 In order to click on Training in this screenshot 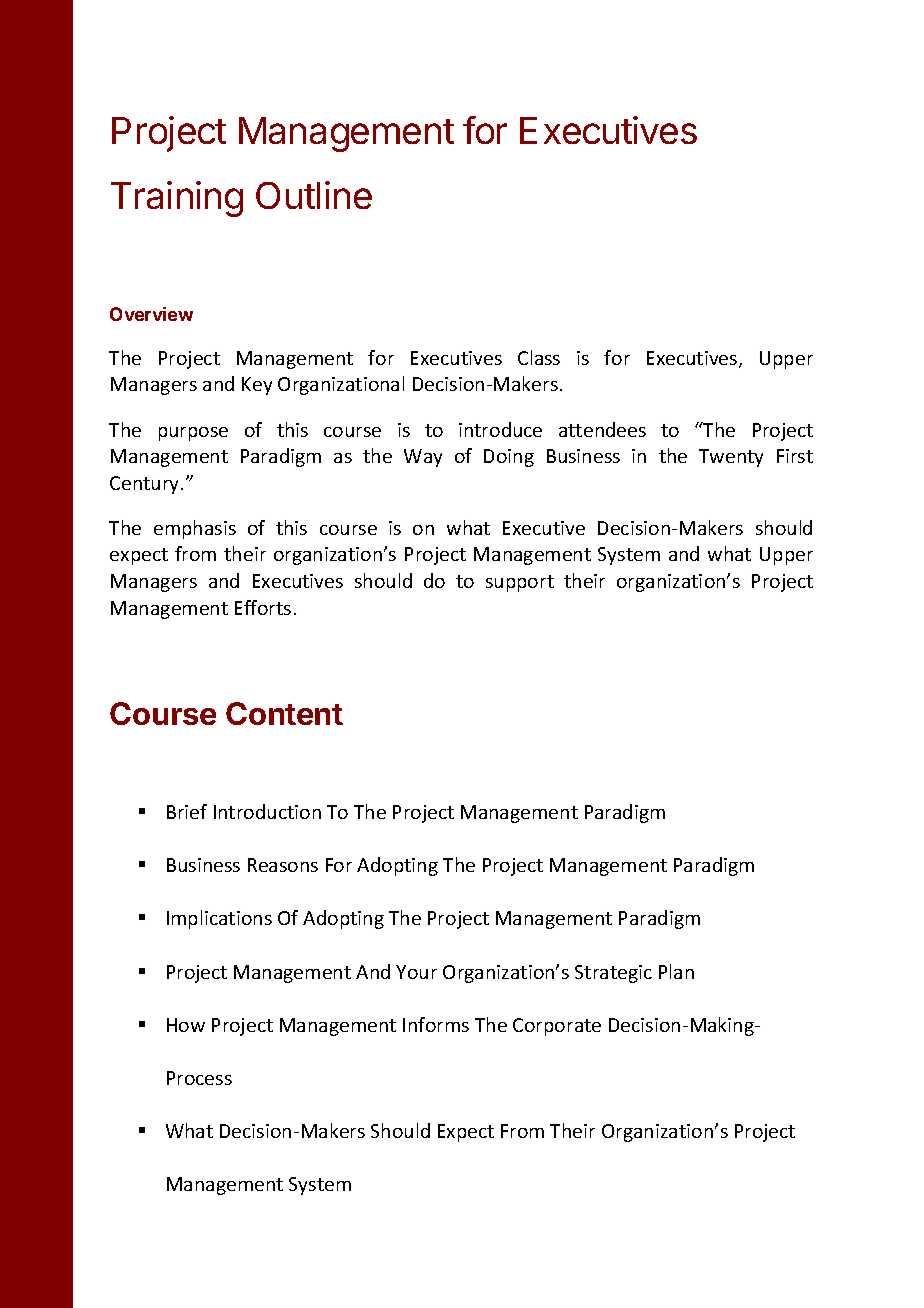, I will do `click(177, 199)`.
